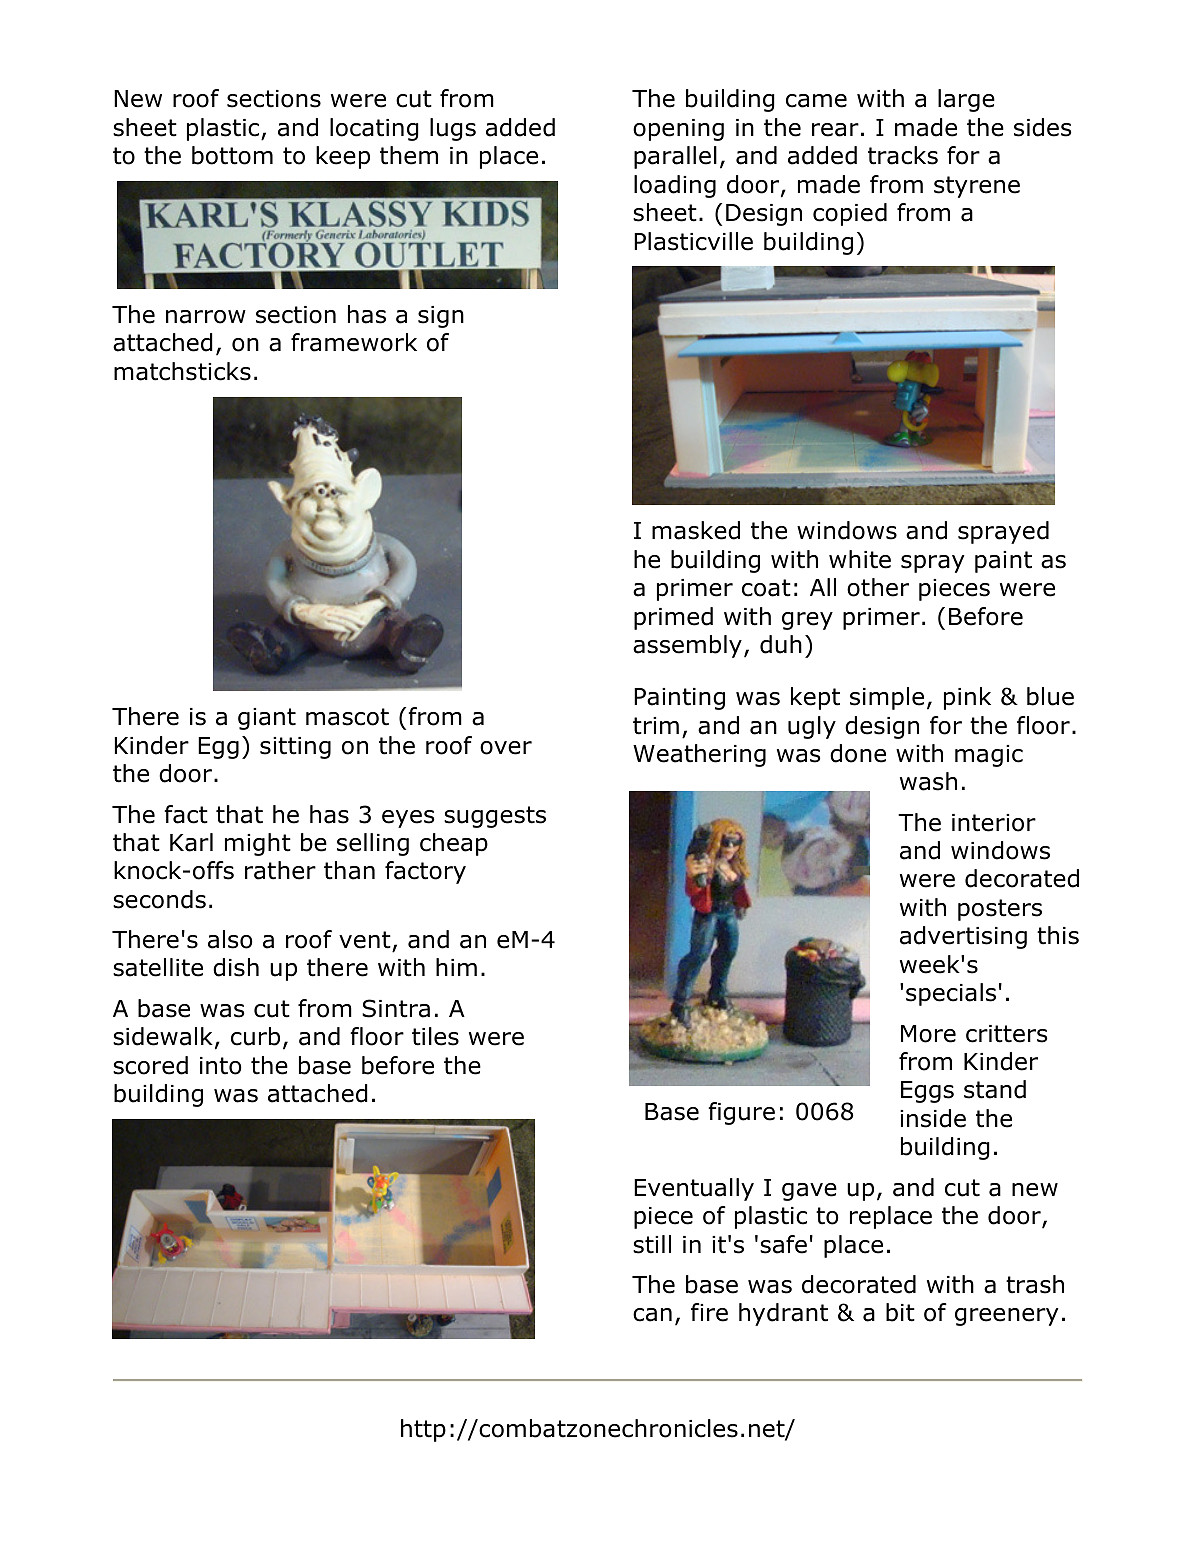 The height and width of the screenshot is (1546, 1195). Describe the element at coordinates (951, 994) in the screenshot. I see `specials` at that location.
